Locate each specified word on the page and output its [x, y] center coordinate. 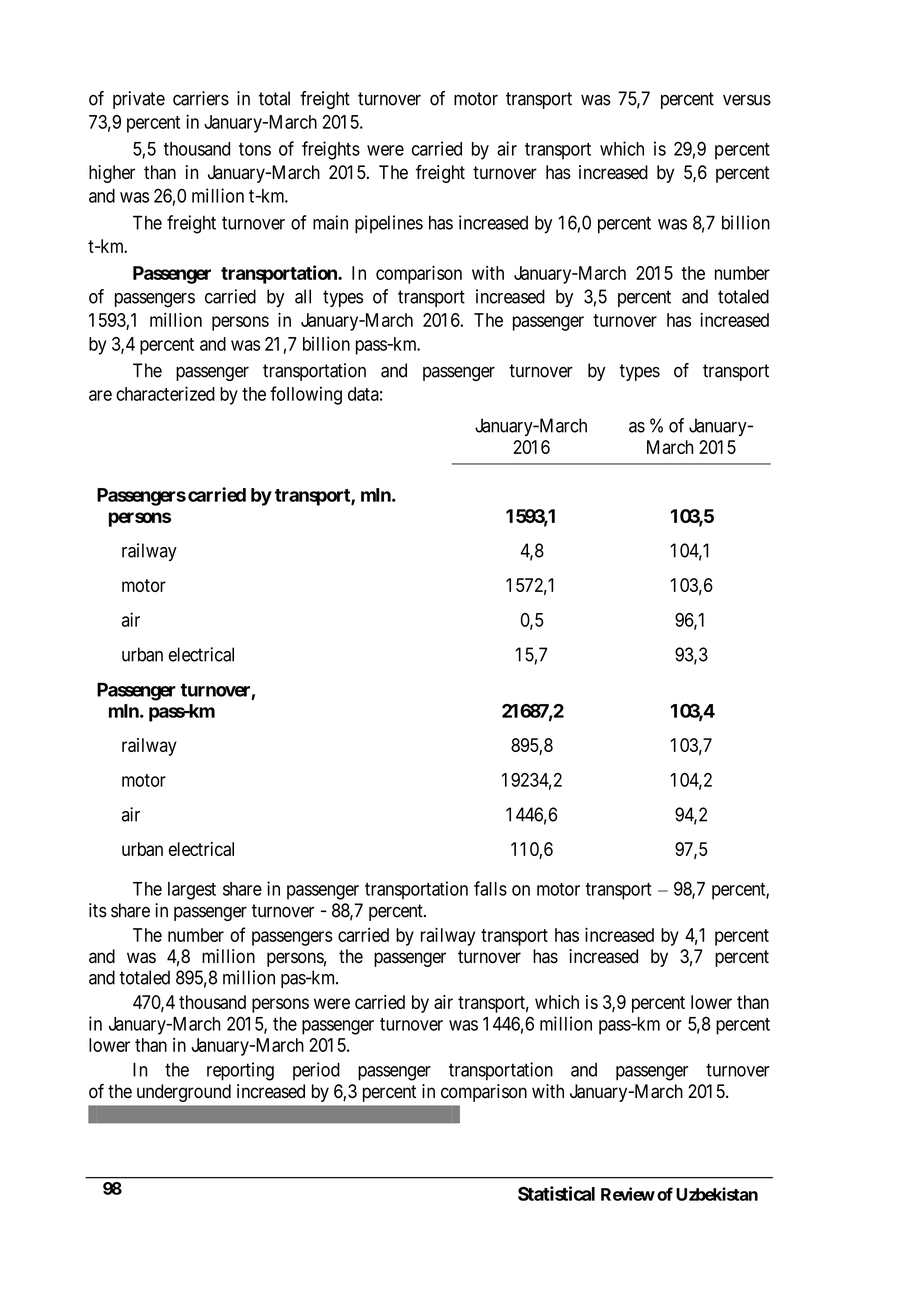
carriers [201, 98]
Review [628, 1194]
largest [192, 891]
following [306, 395]
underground [184, 1093]
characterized [165, 393]
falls [490, 888]
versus [747, 100]
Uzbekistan [717, 1194]
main [330, 222]
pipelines [389, 224]
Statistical [556, 1193]
